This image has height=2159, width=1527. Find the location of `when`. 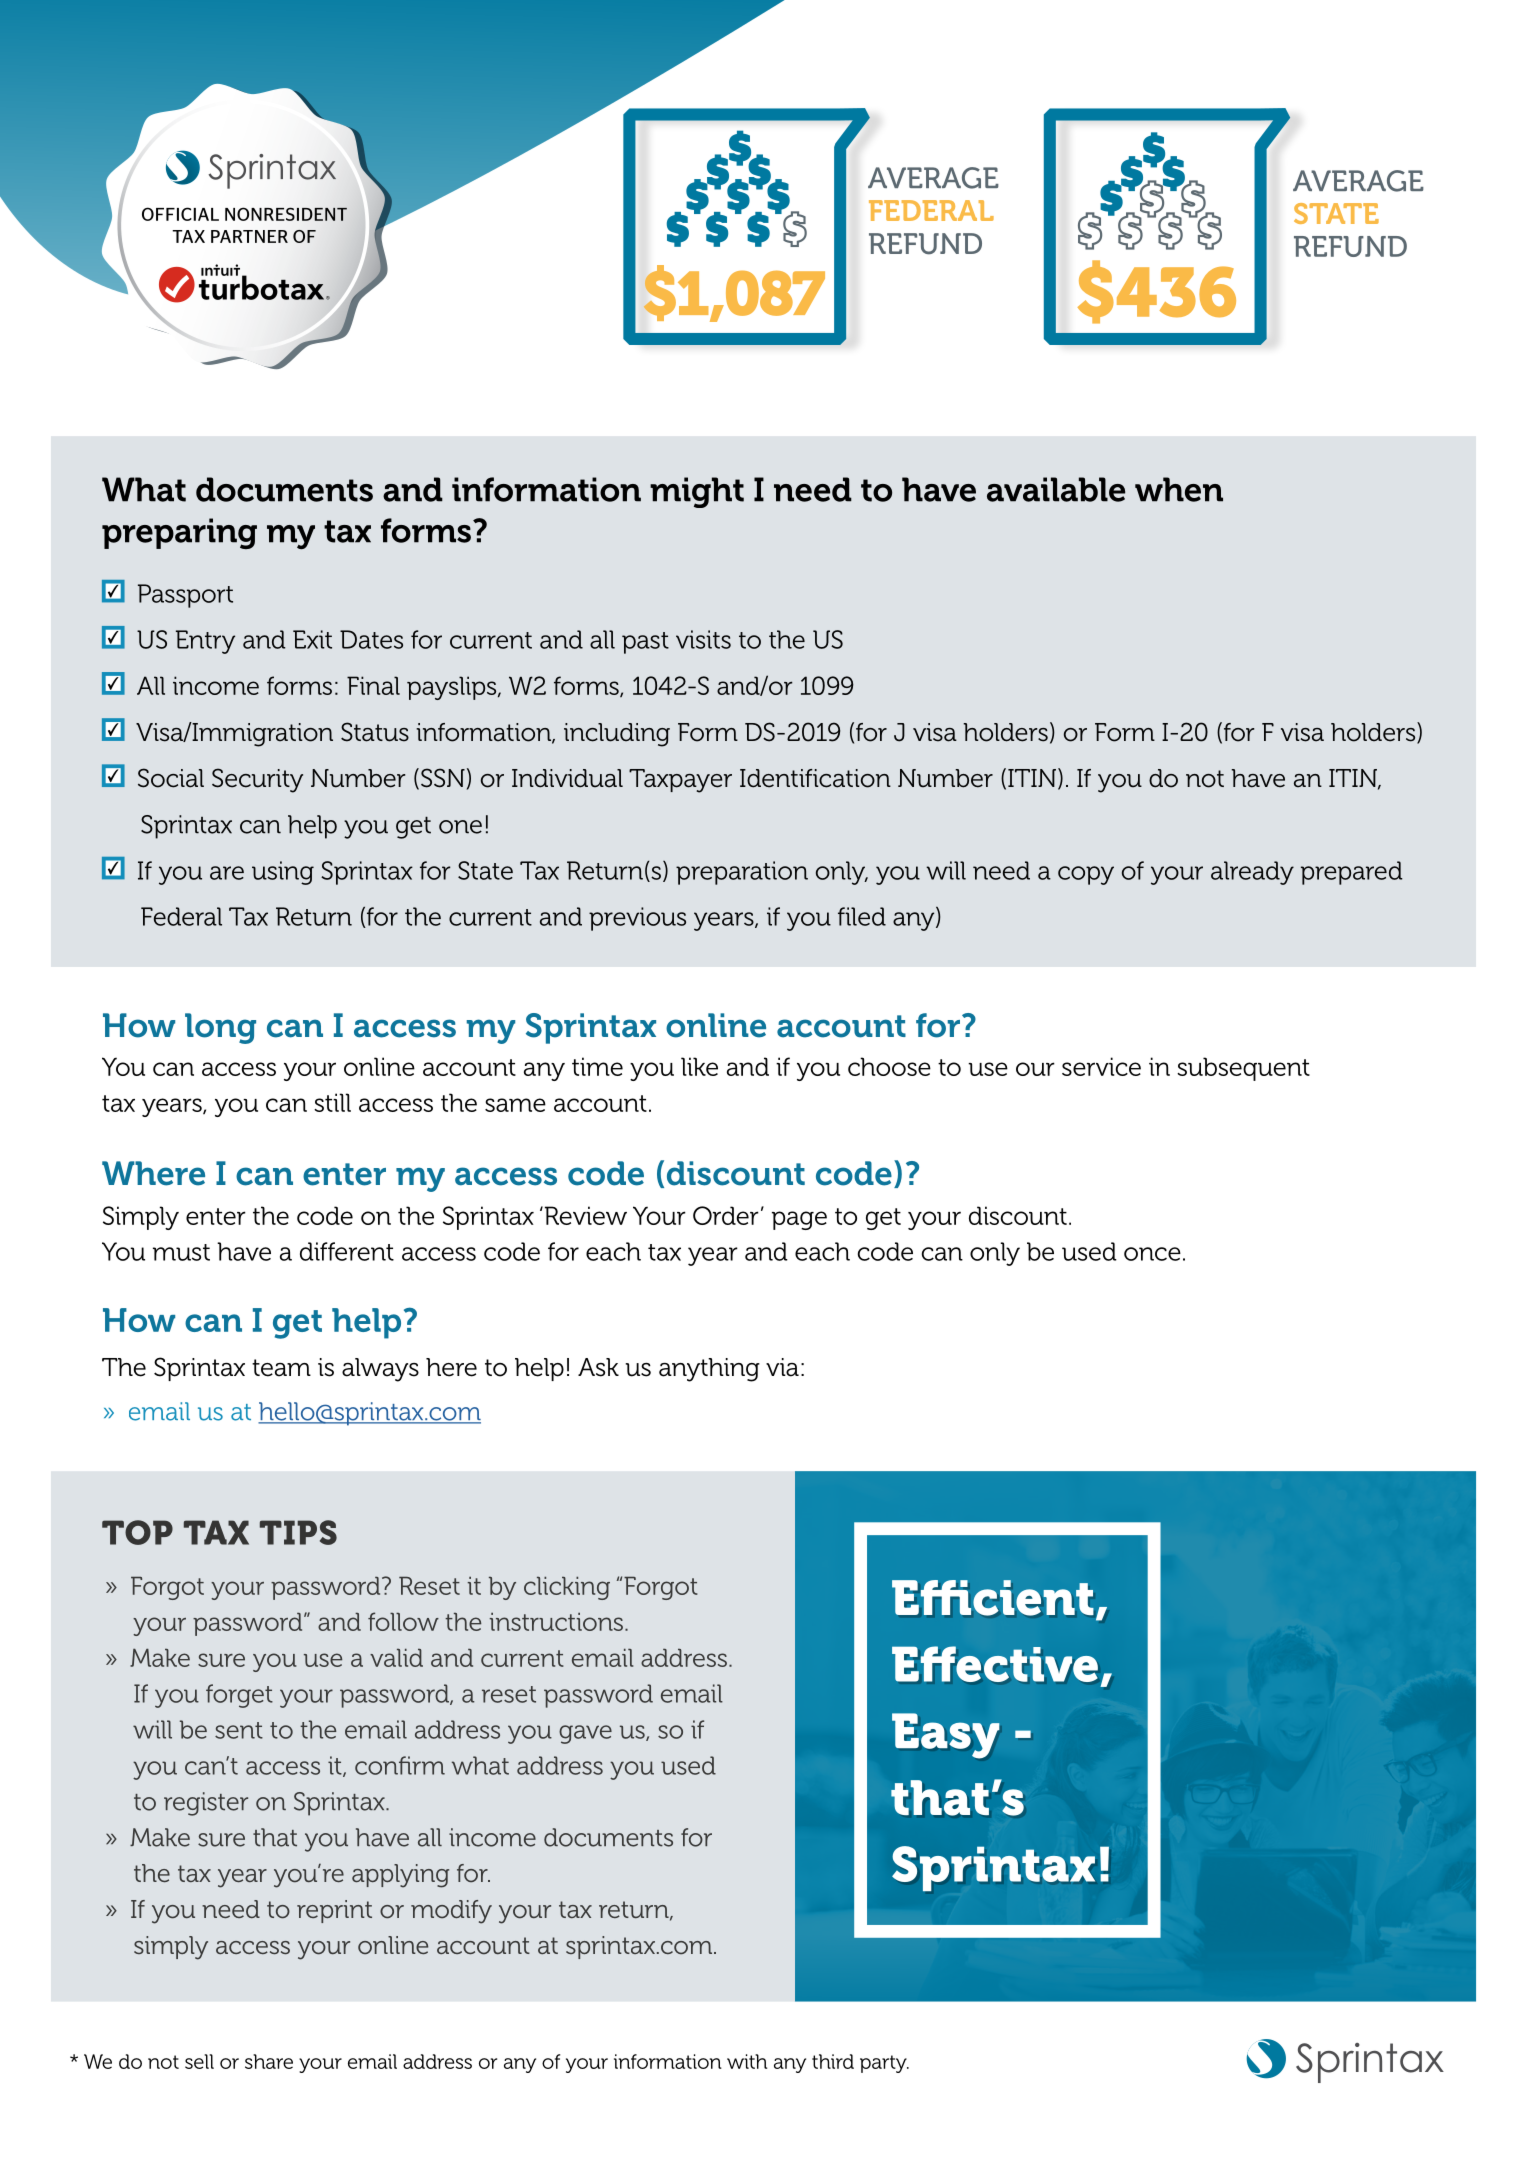

when is located at coordinates (1179, 489).
